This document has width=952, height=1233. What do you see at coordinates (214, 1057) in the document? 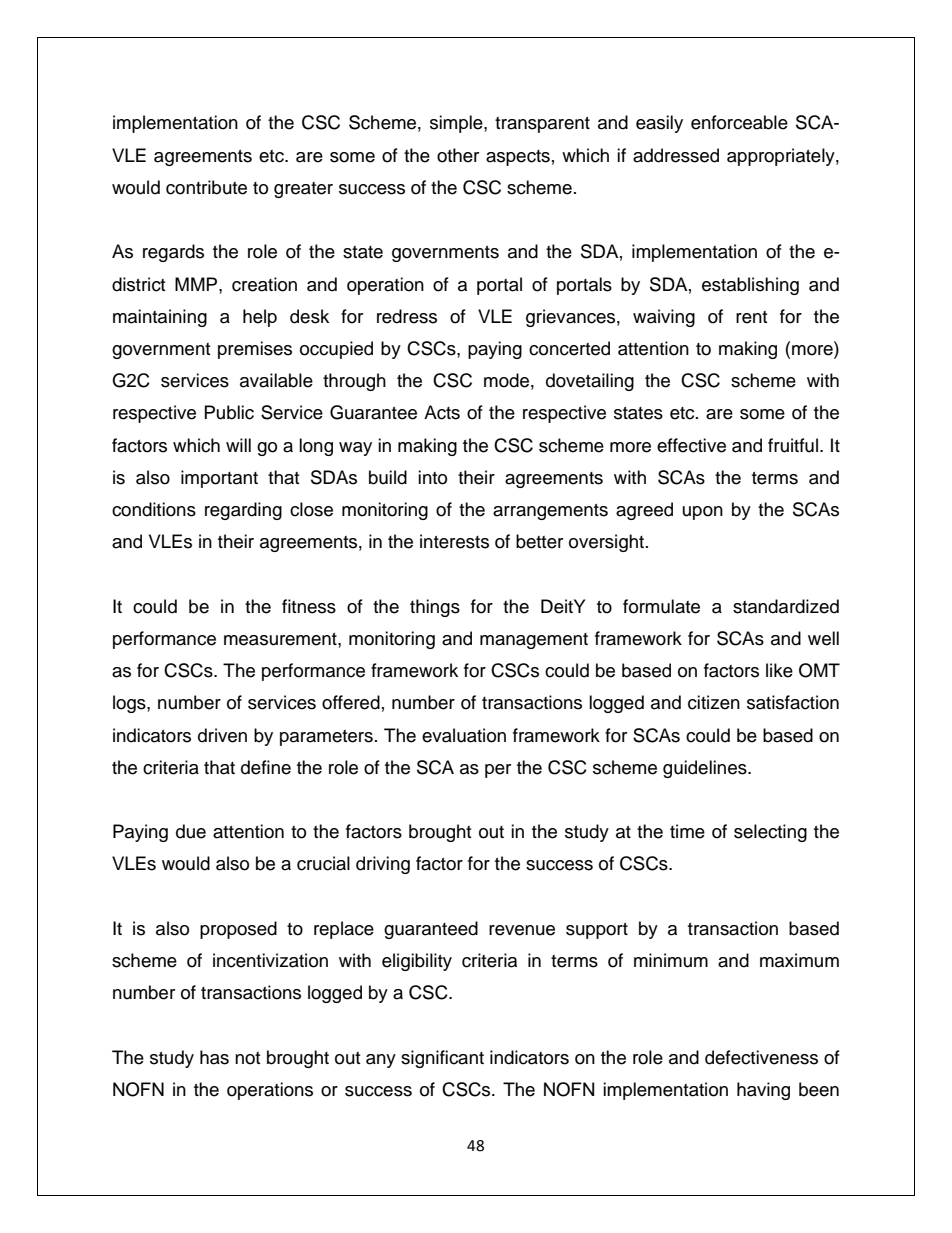
I see `has` at bounding box center [214, 1057].
